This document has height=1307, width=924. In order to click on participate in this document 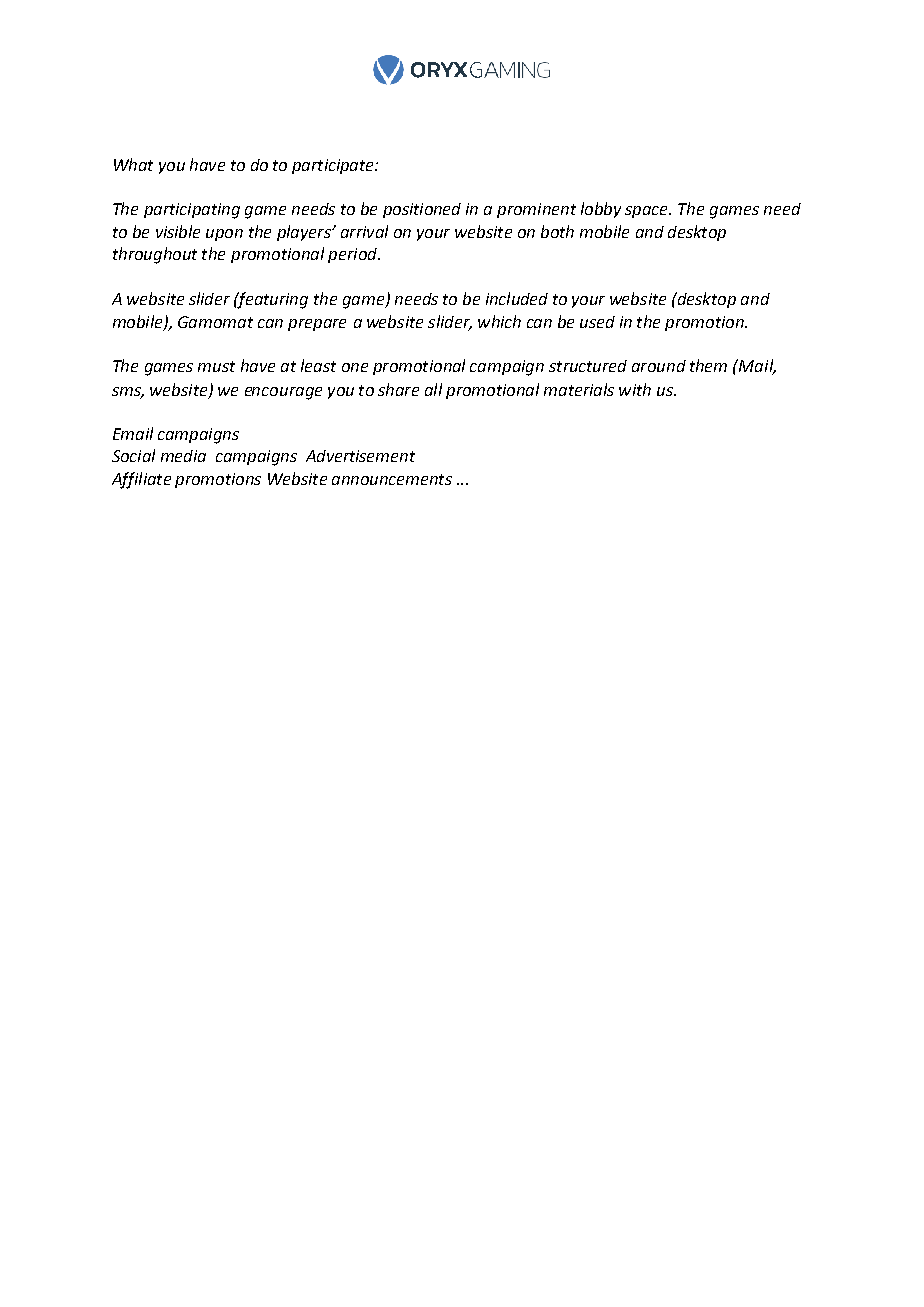, I will do `click(334, 166)`.
